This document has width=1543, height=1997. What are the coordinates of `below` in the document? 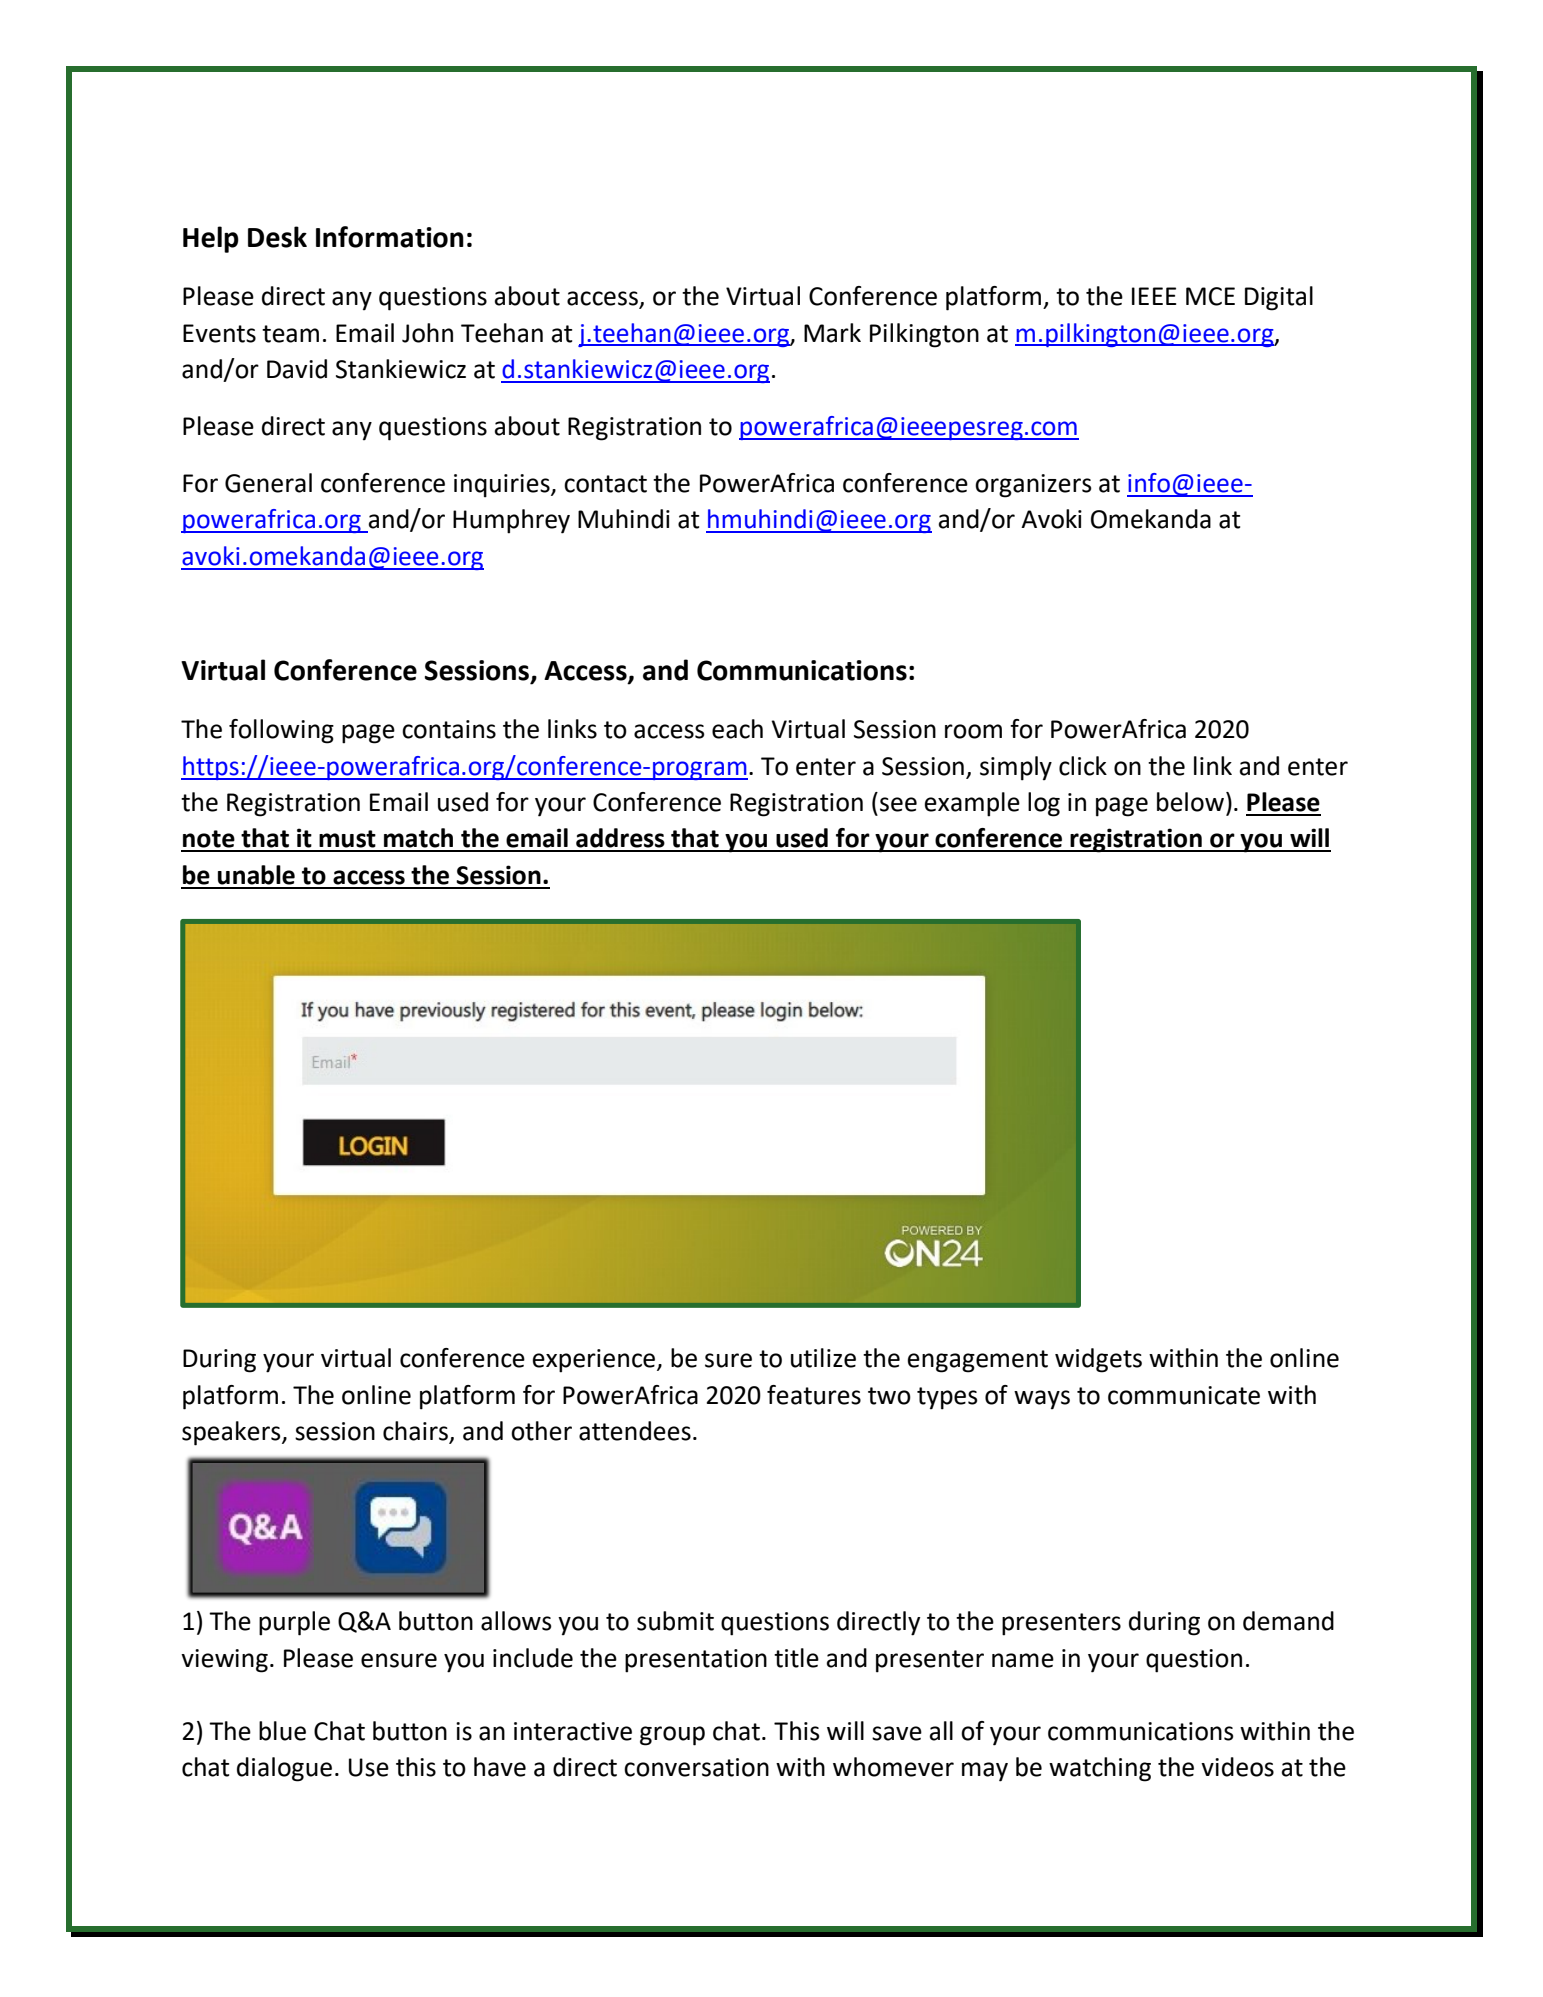 It's located at (1190, 802).
